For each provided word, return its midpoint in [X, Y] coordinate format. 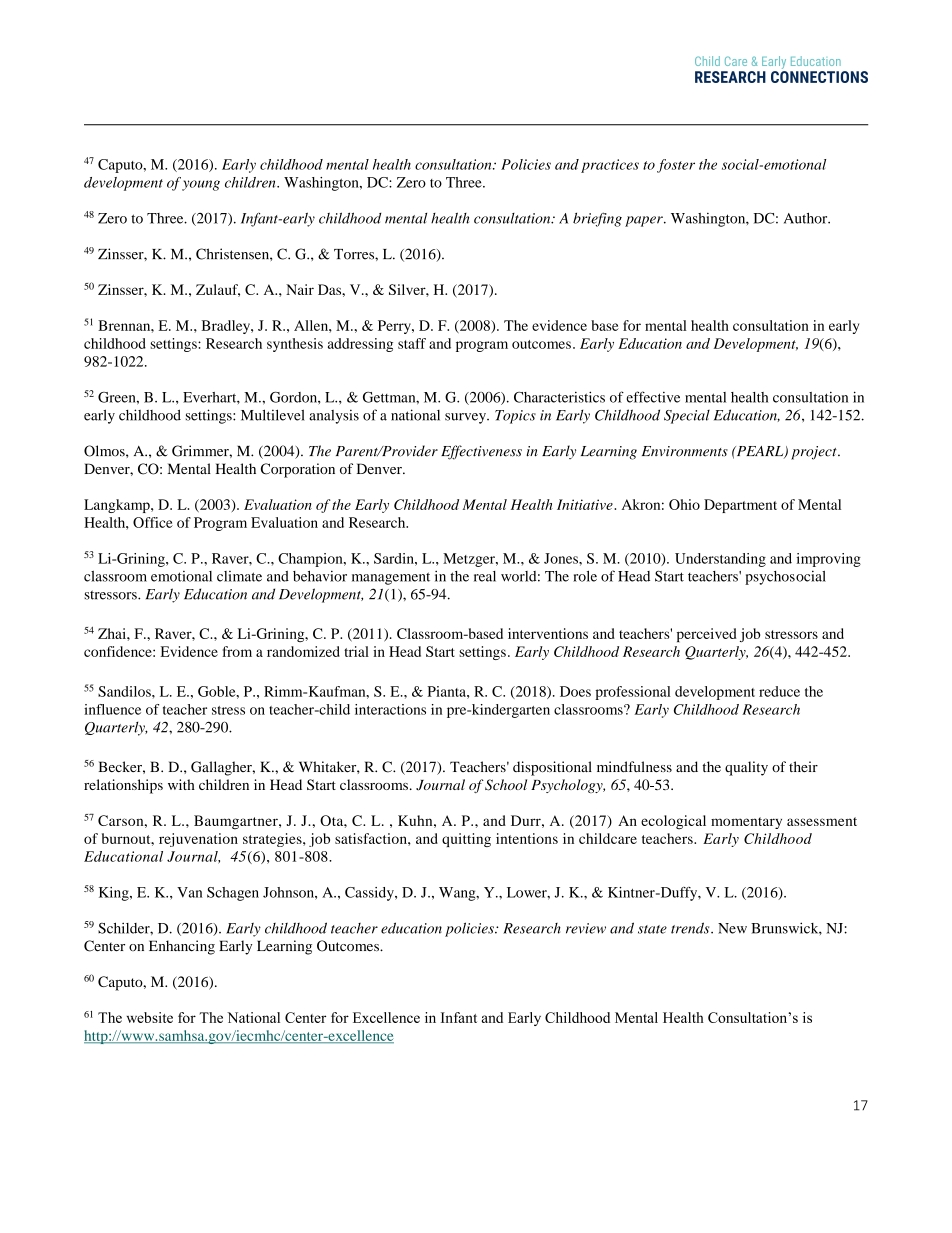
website [150, 1017]
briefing [597, 219]
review [586, 928]
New [732, 928]
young [201, 185]
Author [807, 218]
